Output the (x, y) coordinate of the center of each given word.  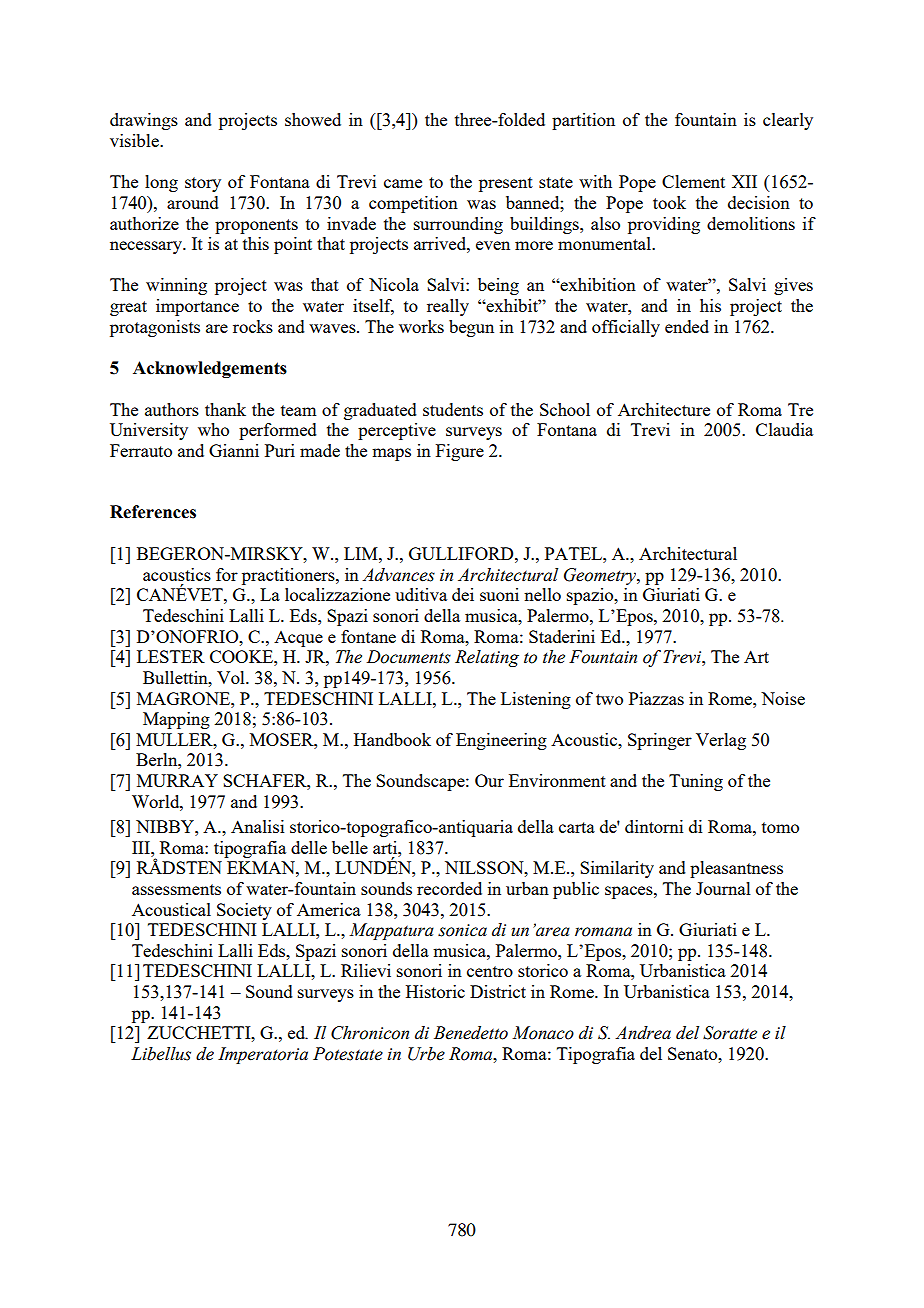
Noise (783, 698)
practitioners (289, 576)
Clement (693, 181)
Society (244, 911)
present (506, 184)
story (203, 184)
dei (463, 594)
